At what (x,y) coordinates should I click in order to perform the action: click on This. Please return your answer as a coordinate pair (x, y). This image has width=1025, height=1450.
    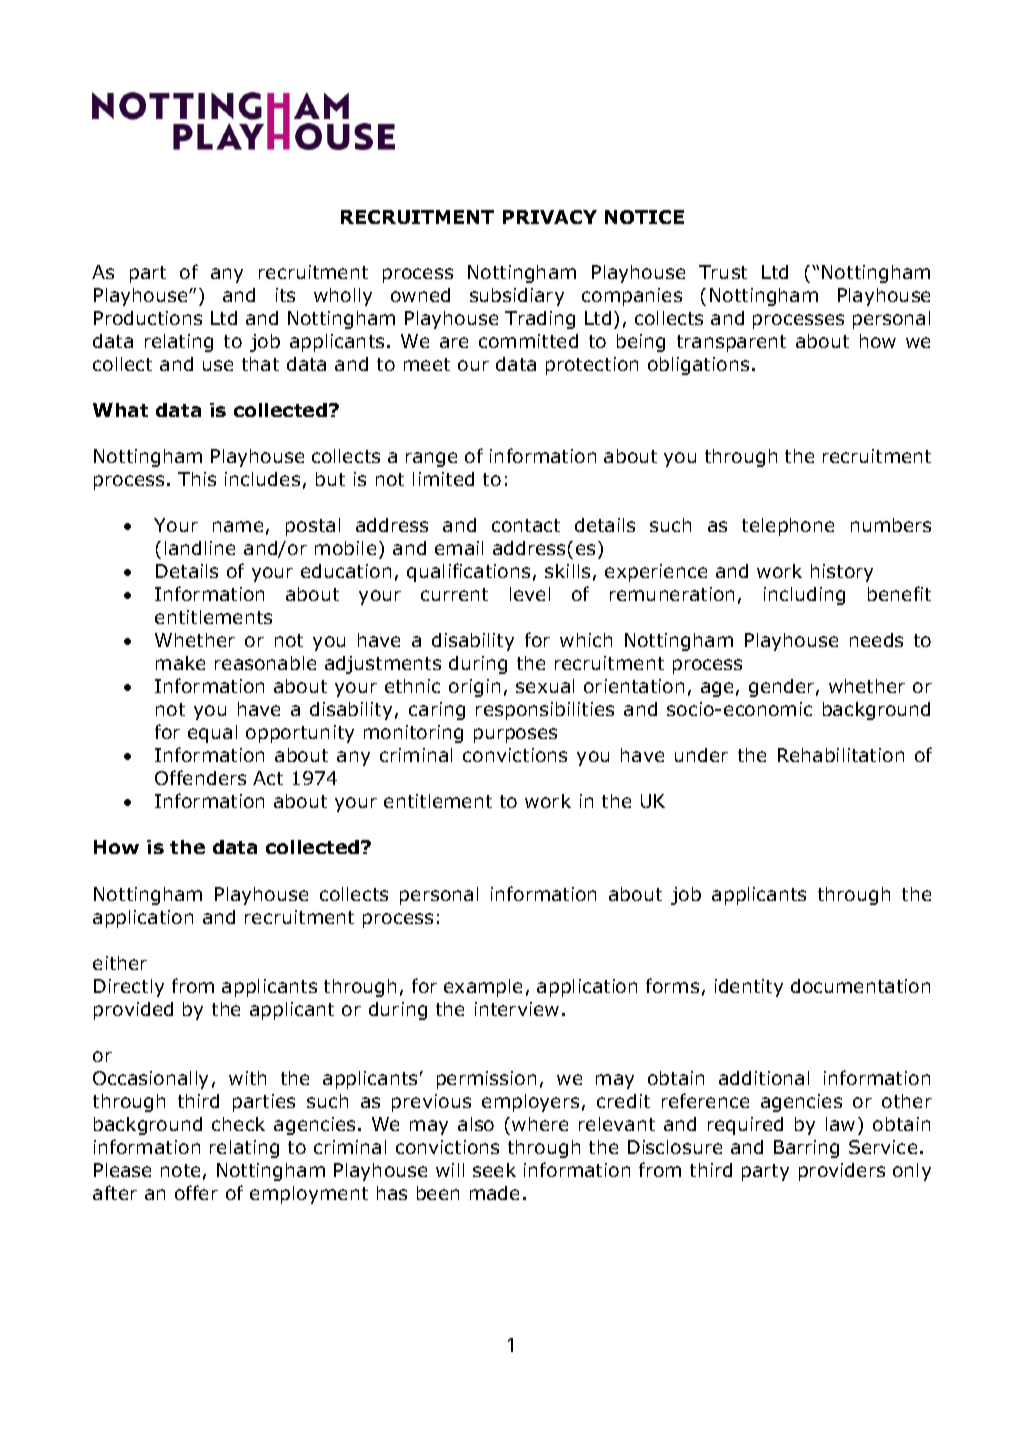
    Looking at the image, I should click on (197, 479).
